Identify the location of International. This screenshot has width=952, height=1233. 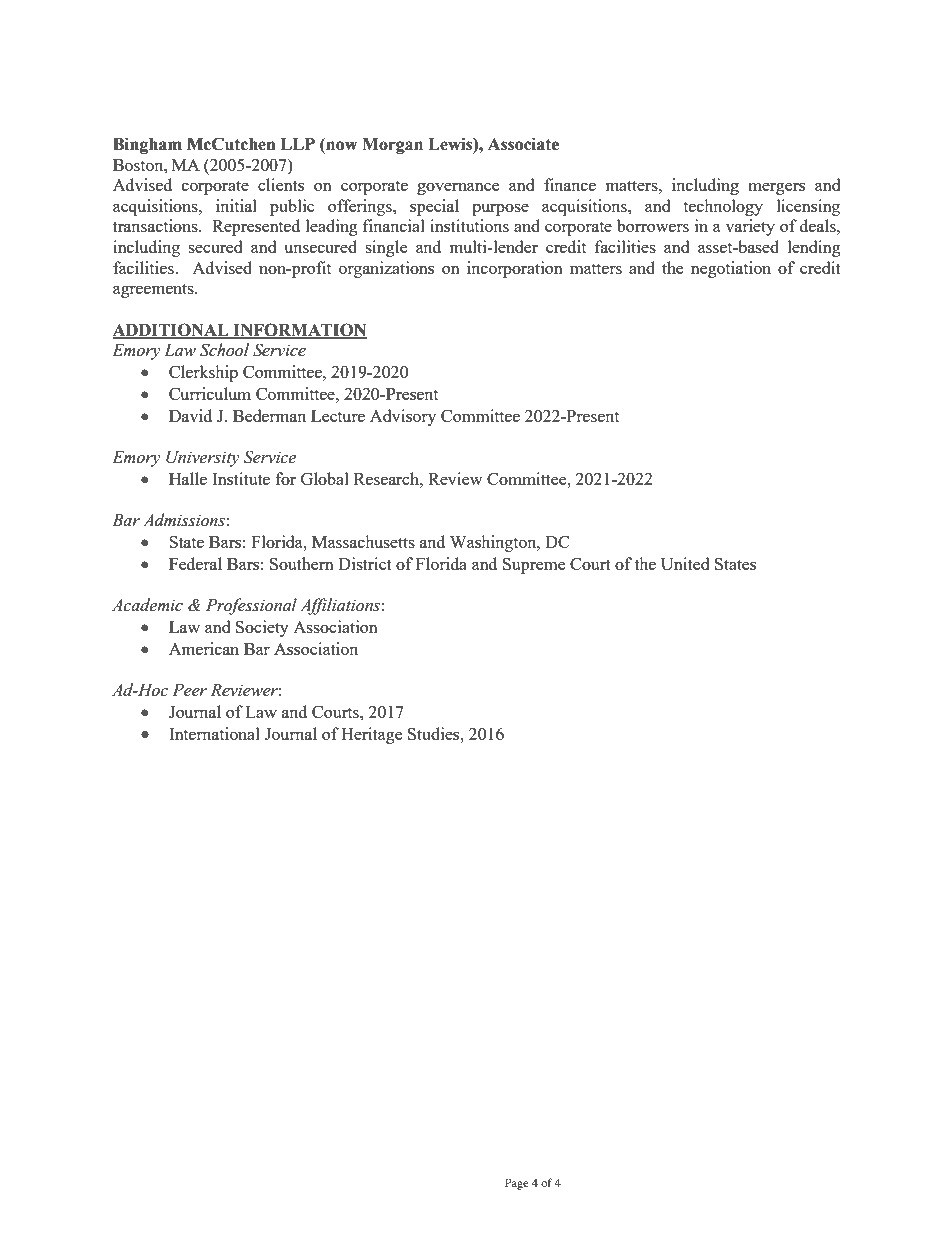
(214, 733).
